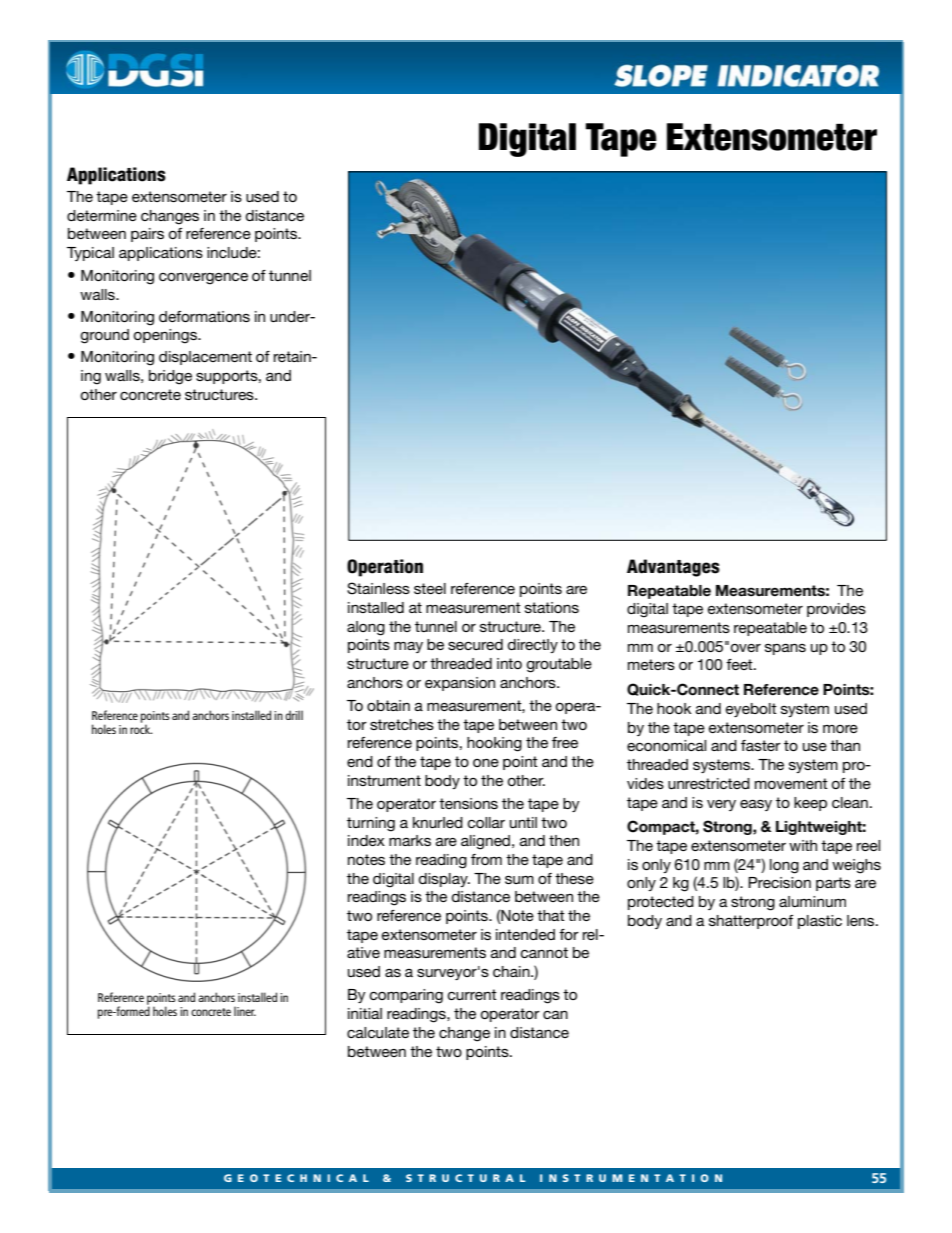 The width and height of the image is (952, 1233). Describe the element at coordinates (486, 762) in the image. I see `one` at that location.
